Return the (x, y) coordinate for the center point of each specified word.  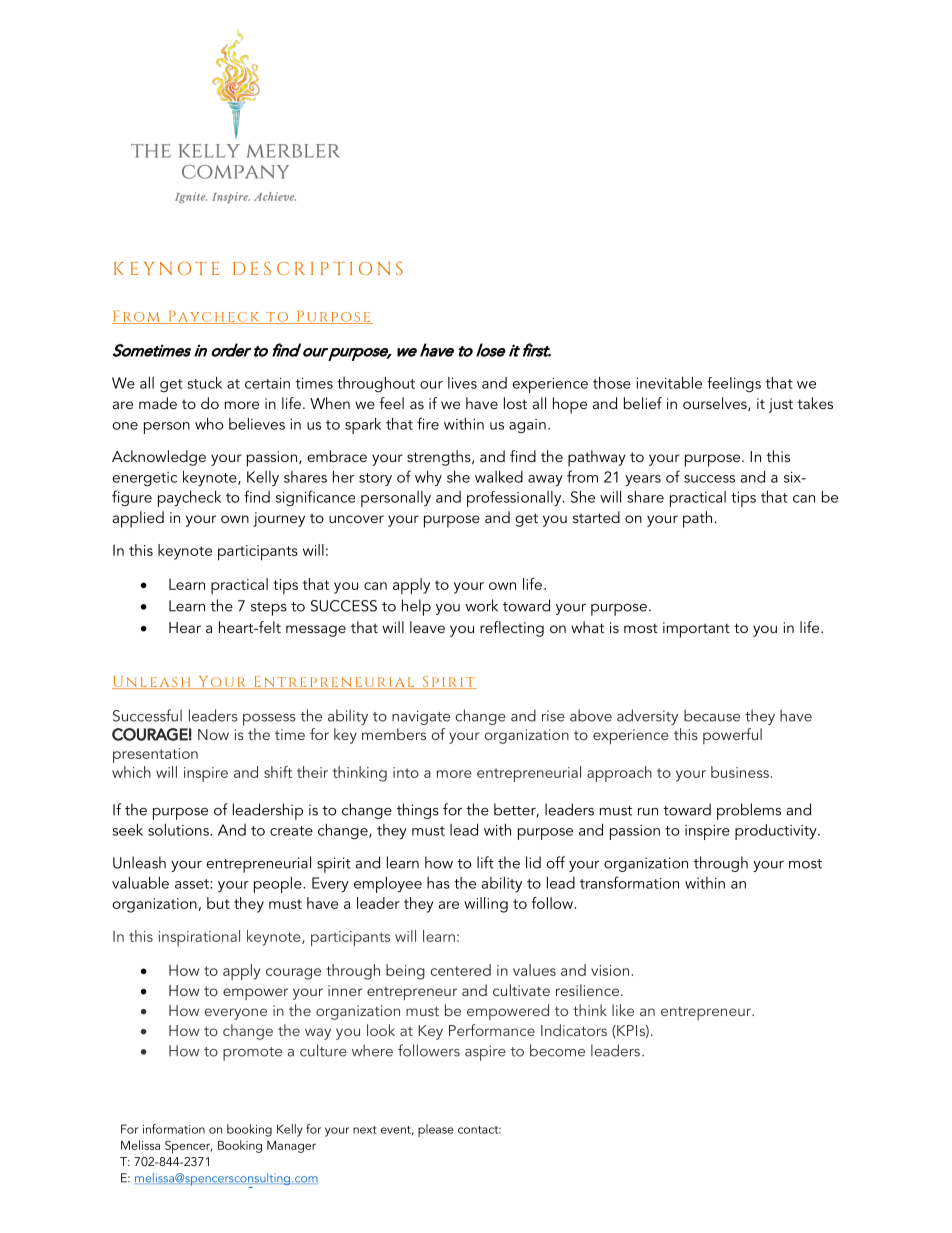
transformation (629, 882)
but (218, 903)
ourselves (716, 404)
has (438, 883)
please (436, 1130)
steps (269, 609)
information (174, 1129)
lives (462, 383)
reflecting (512, 629)
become (557, 1050)
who (209, 423)
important (696, 630)
